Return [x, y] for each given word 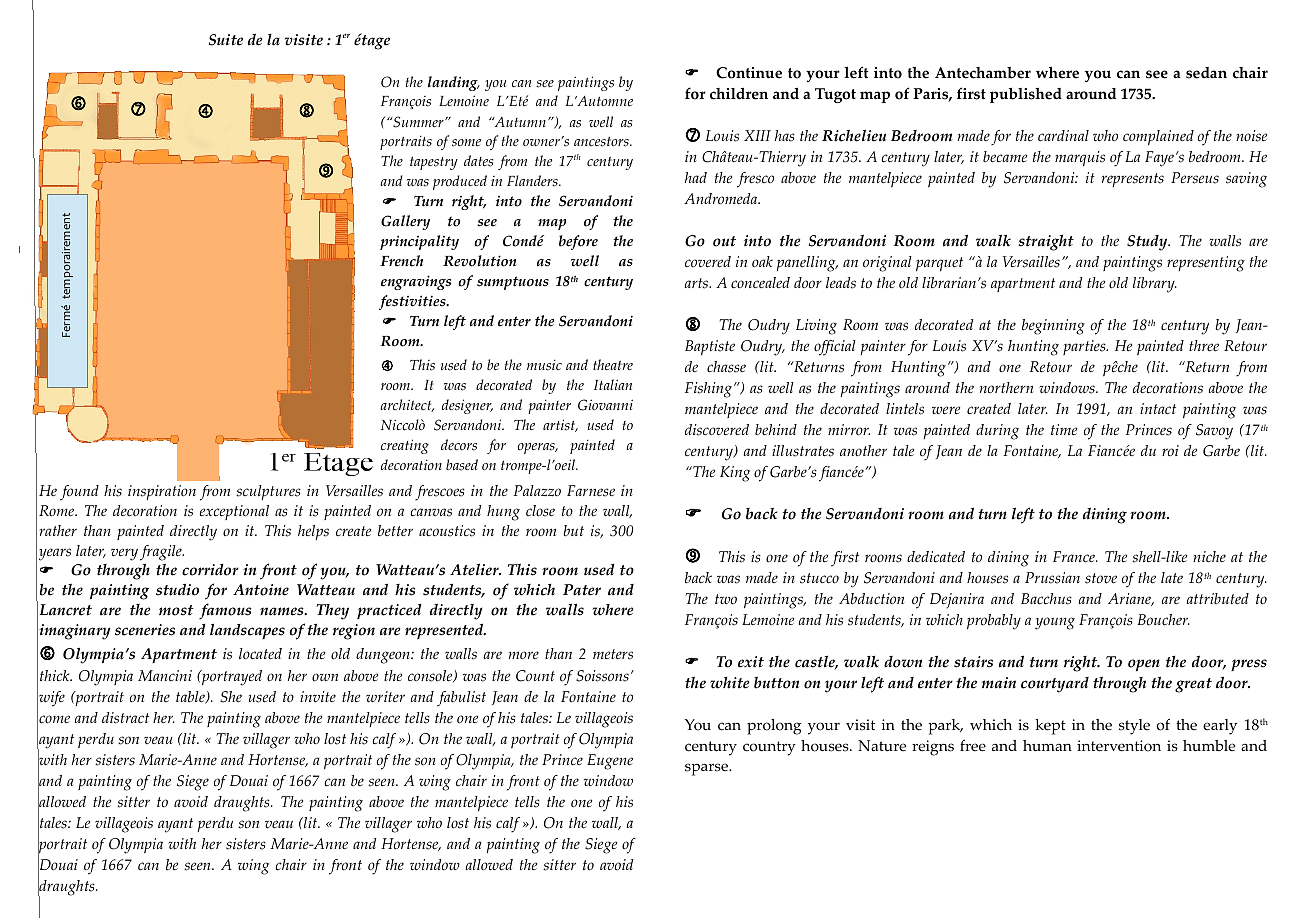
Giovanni [605, 405]
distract [125, 718]
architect [407, 405]
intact [1158, 409]
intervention [1119, 746]
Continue [749, 73]
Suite [226, 40]
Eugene [610, 762]
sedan [1206, 73]
